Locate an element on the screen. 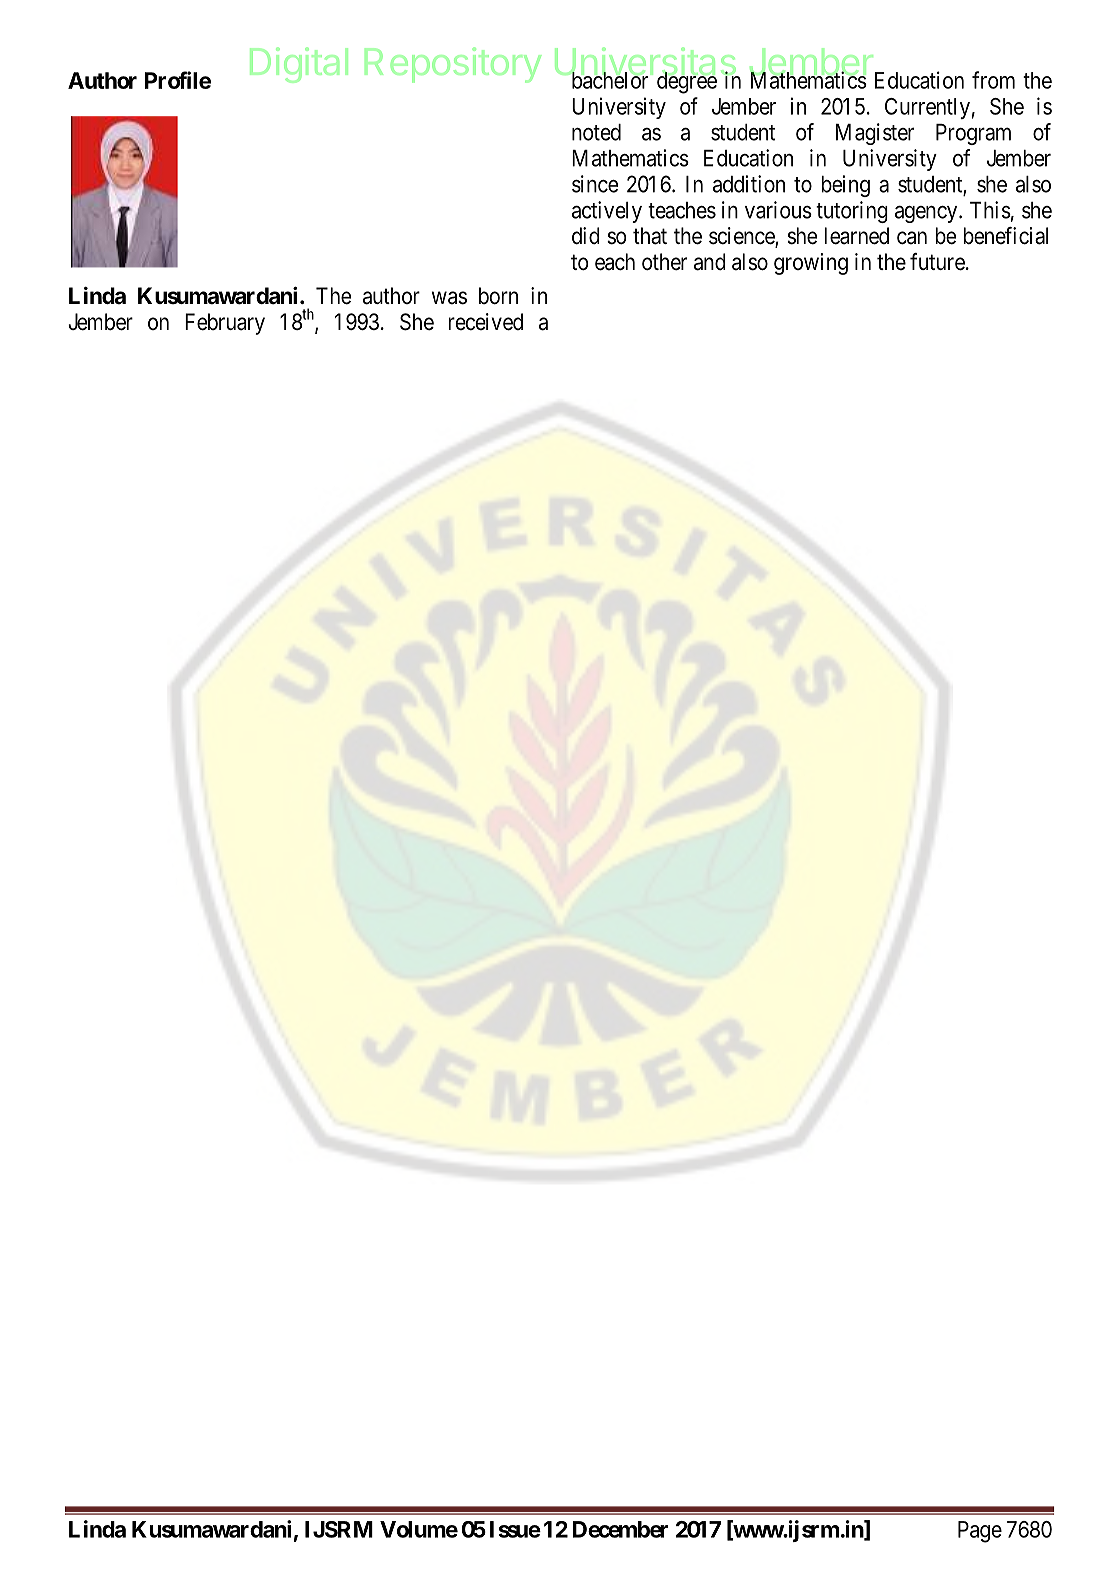 The height and width of the screenshot is (1583, 1119). December is located at coordinates (620, 1529).
